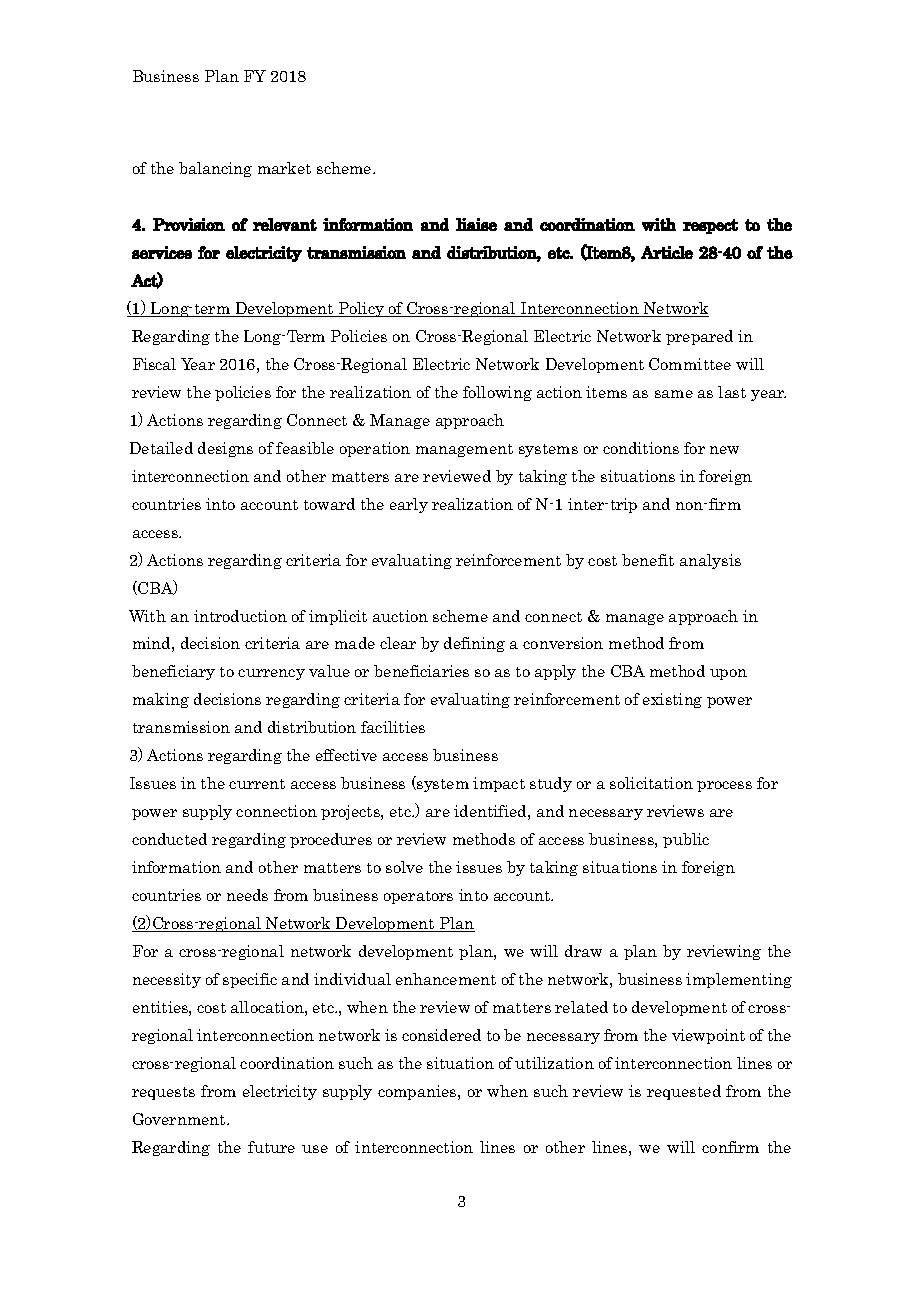 This screenshot has height=1308, width=924. What do you see at coordinates (476, 224) in the screenshot?
I see `liaise` at bounding box center [476, 224].
